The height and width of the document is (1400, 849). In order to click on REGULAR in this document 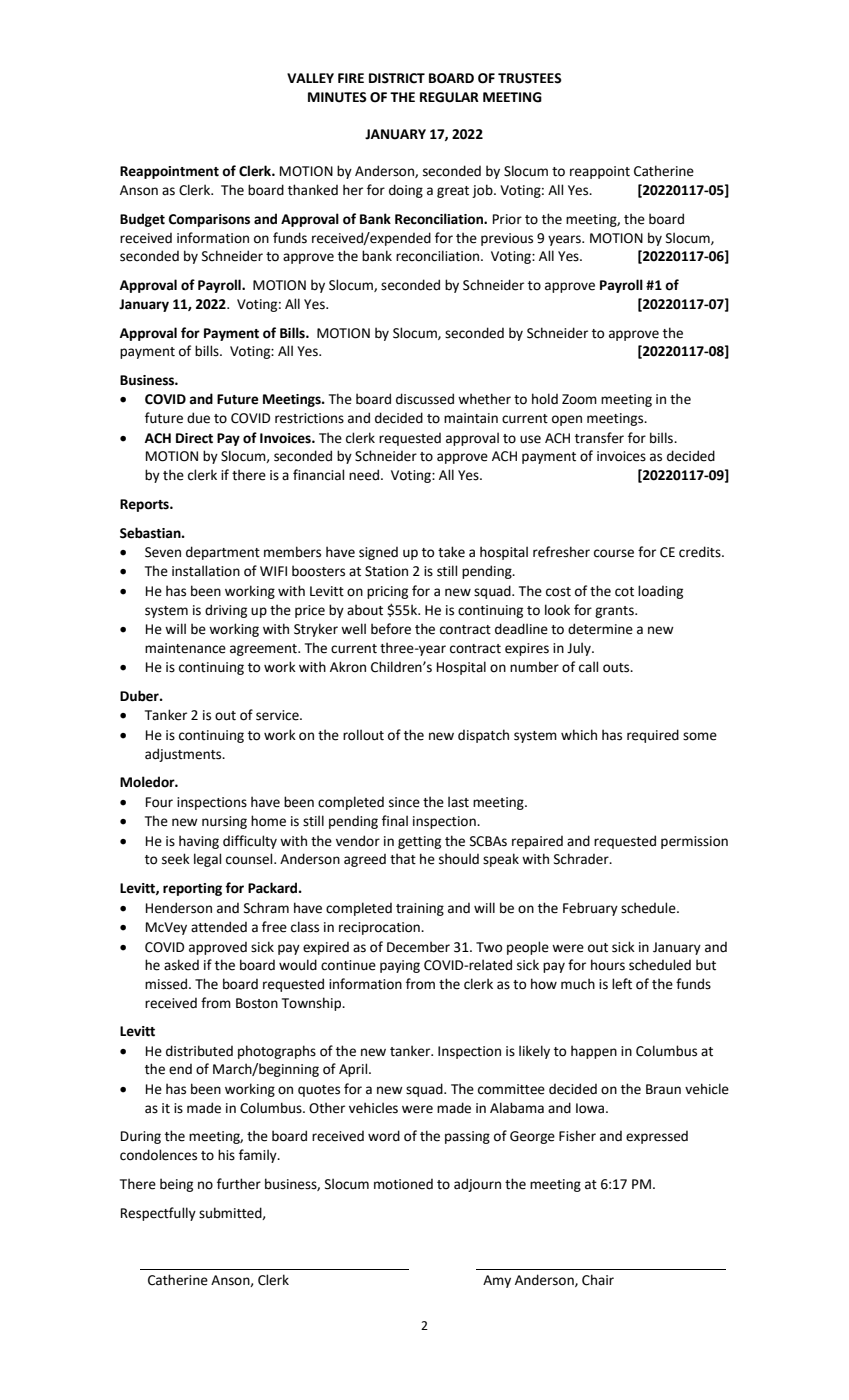, I will do `click(449, 97)`.
